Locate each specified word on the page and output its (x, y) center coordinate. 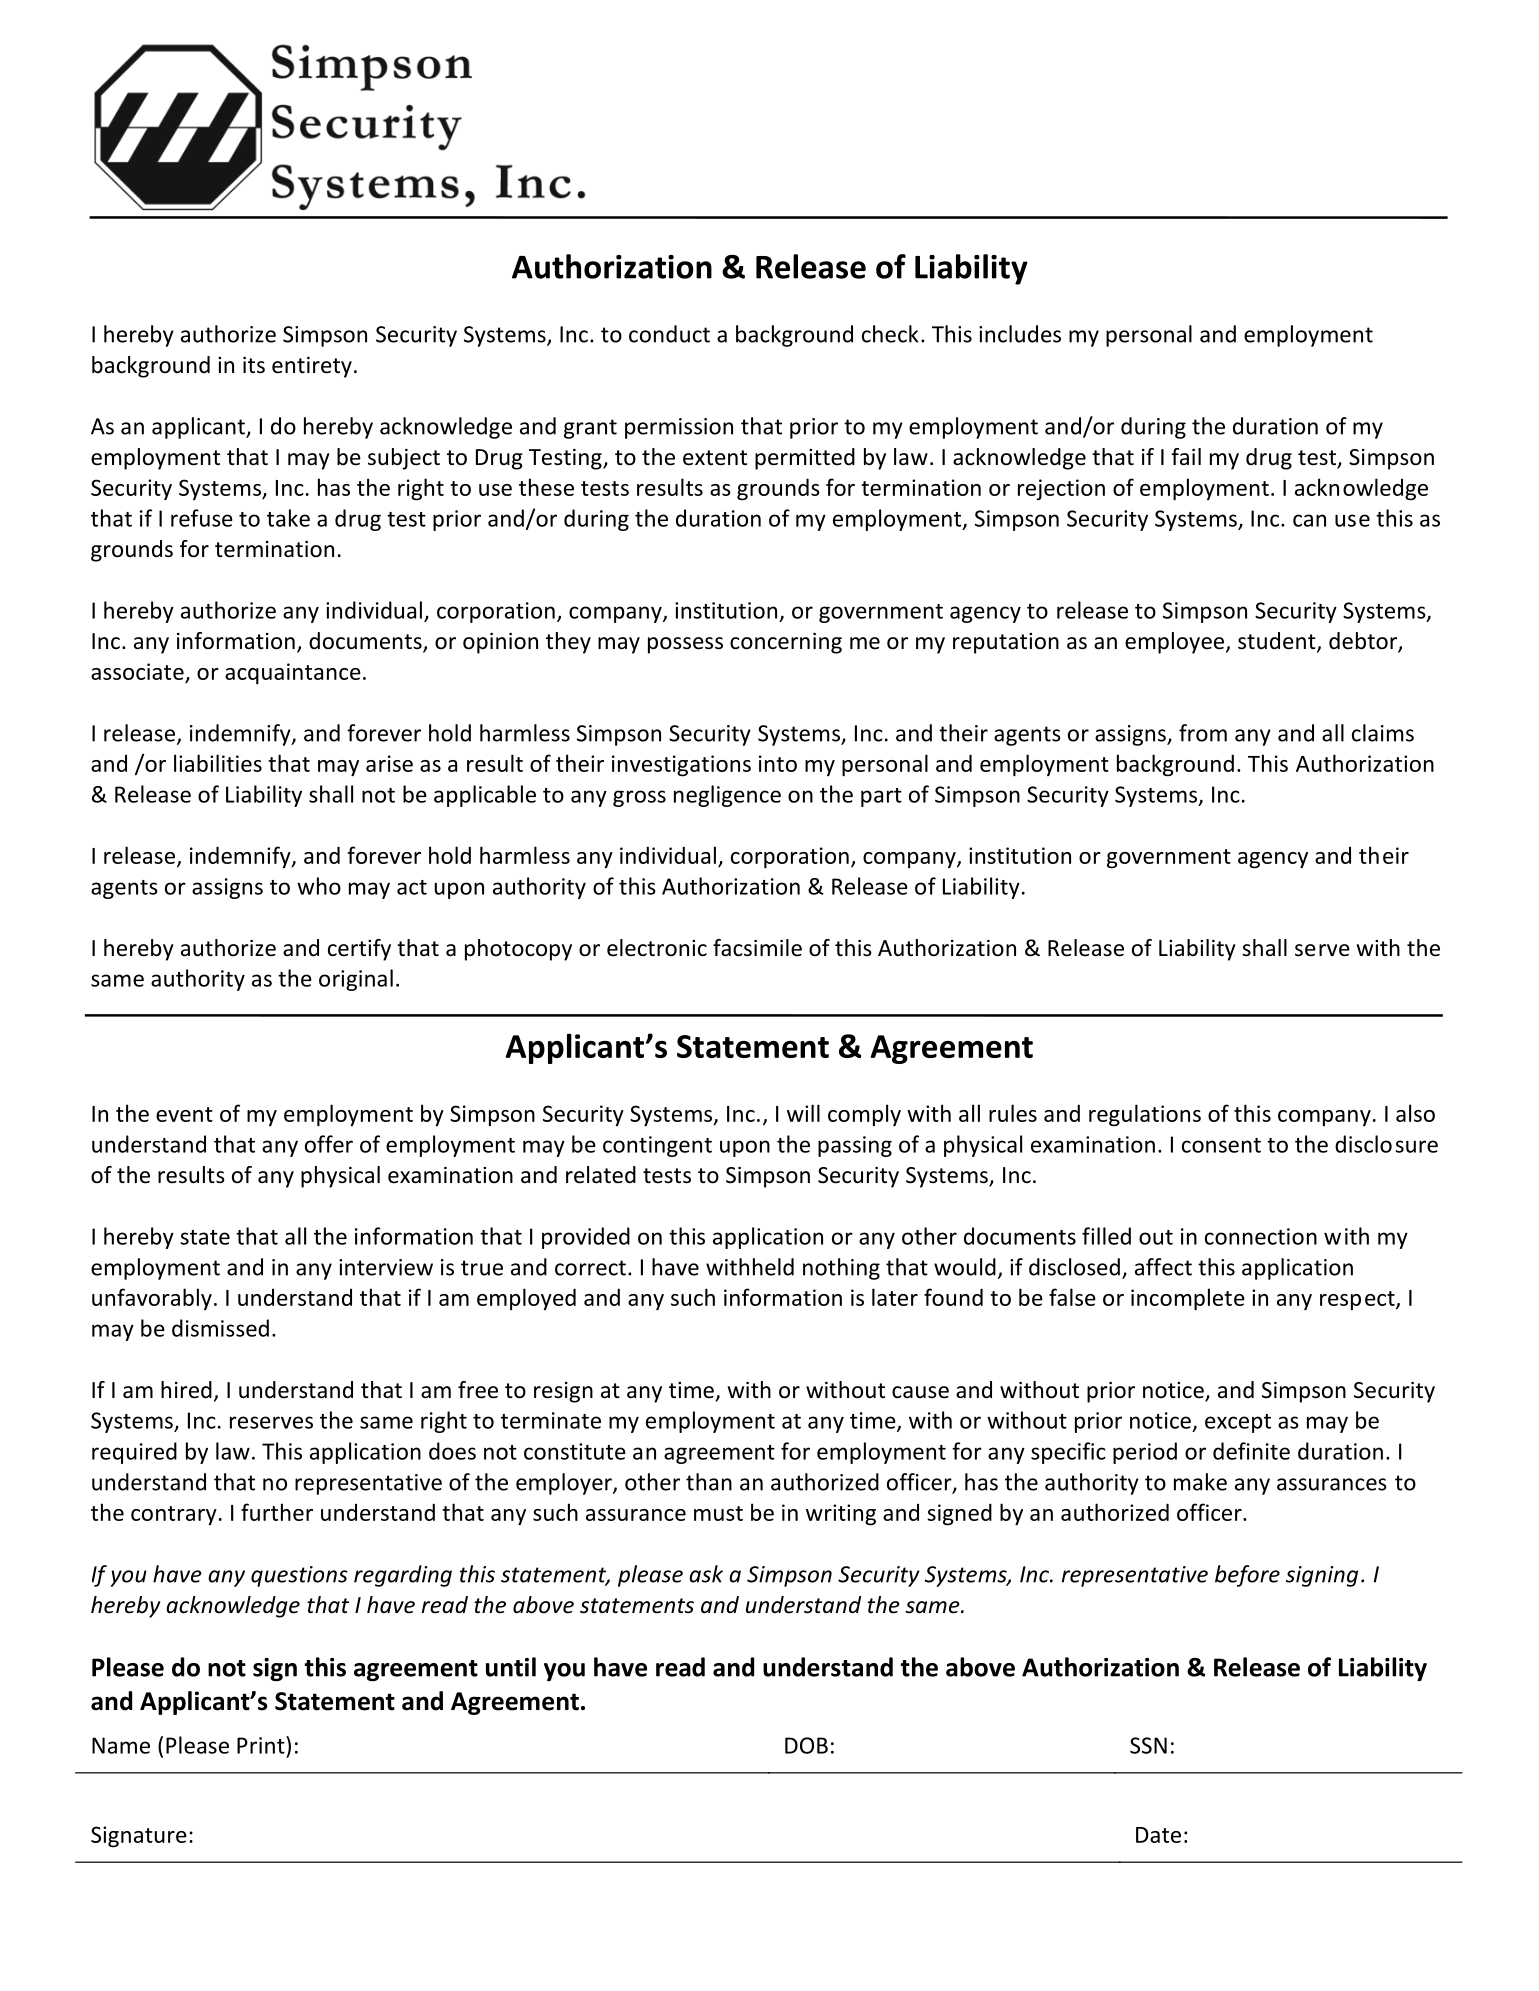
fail (1186, 457)
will (803, 1113)
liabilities (218, 763)
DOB (806, 1745)
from (1203, 733)
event (184, 1114)
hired (186, 1390)
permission (679, 428)
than (709, 1482)
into (778, 763)
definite (1251, 1451)
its (254, 365)
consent (1221, 1145)
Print (262, 1745)
